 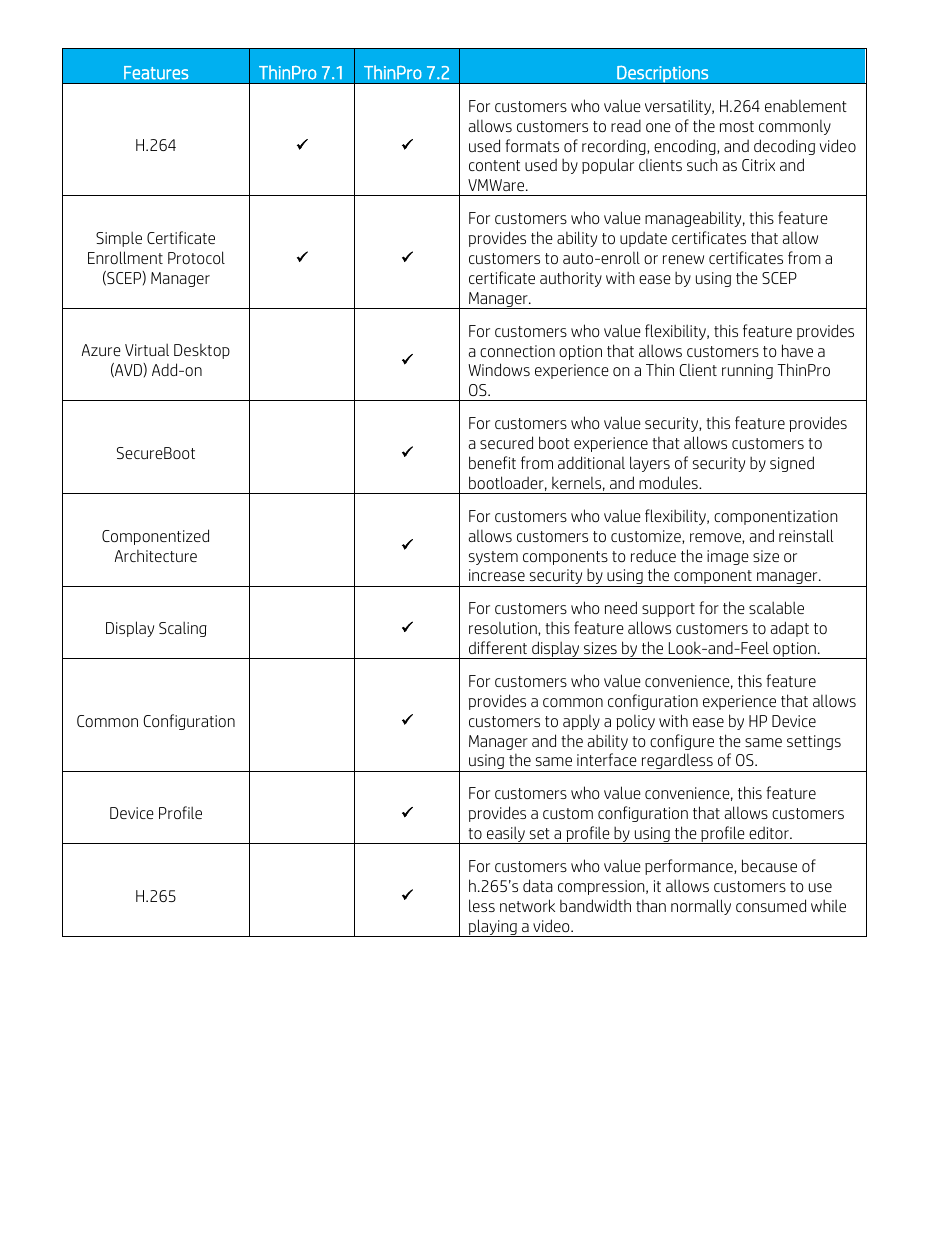 I want to click on consumed, so click(x=771, y=905).
